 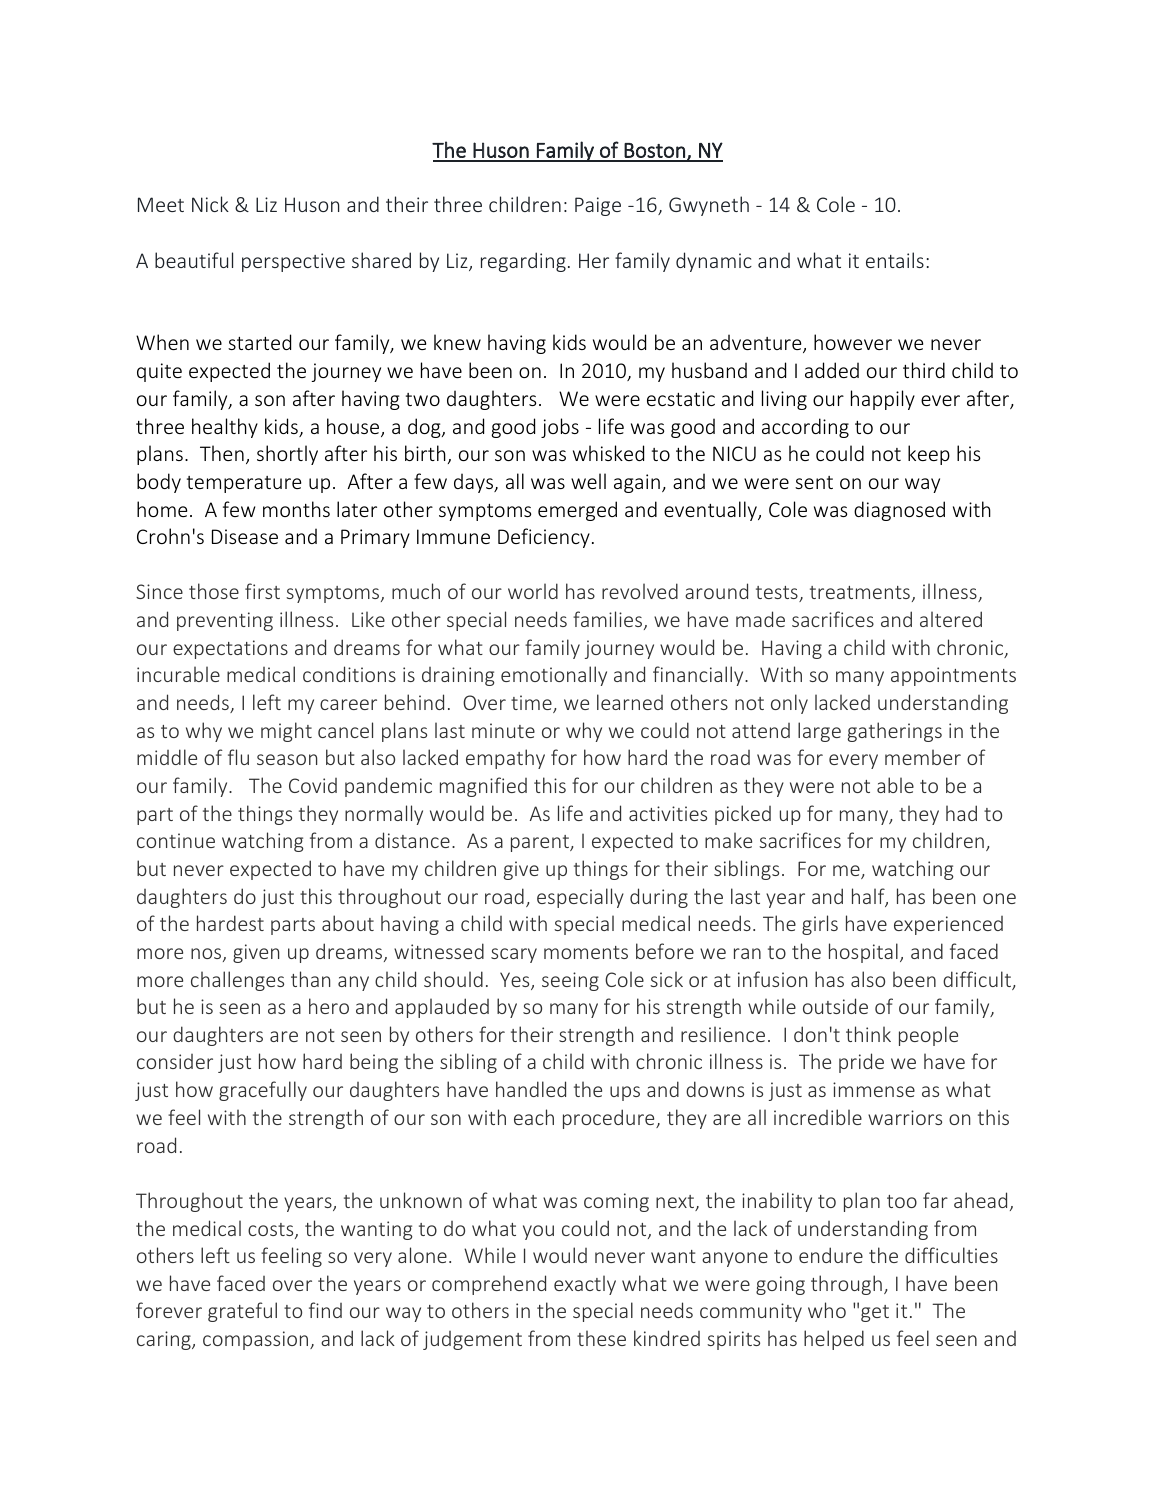 I want to click on think, so click(x=868, y=1034).
